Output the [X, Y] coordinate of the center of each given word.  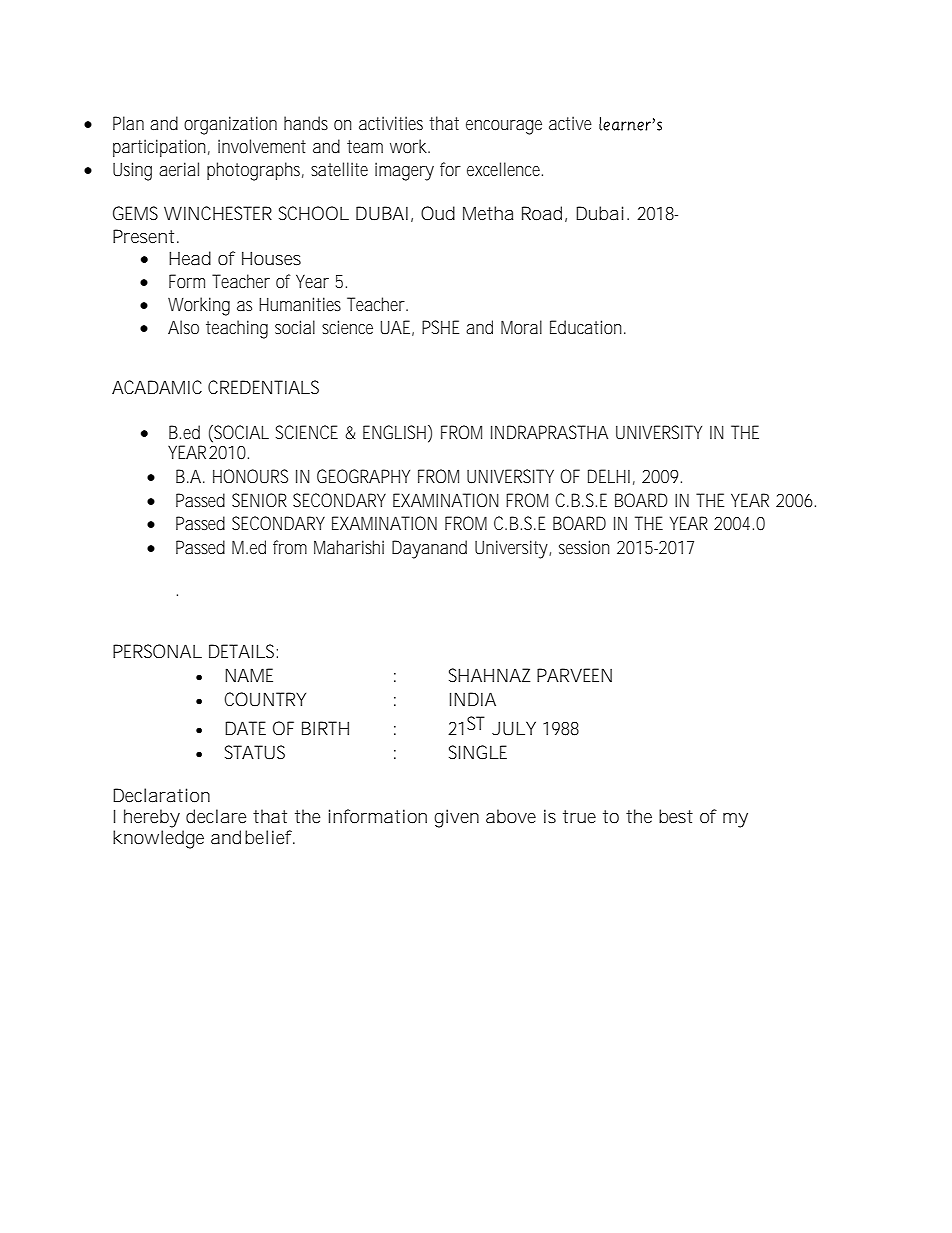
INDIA [473, 699]
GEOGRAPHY [363, 476]
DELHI [609, 476]
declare [216, 816]
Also [183, 327]
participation [161, 148]
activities [391, 123]
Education [587, 327]
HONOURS [250, 476]
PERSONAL [157, 651]
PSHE [440, 327]
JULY [514, 728]
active [570, 123]
